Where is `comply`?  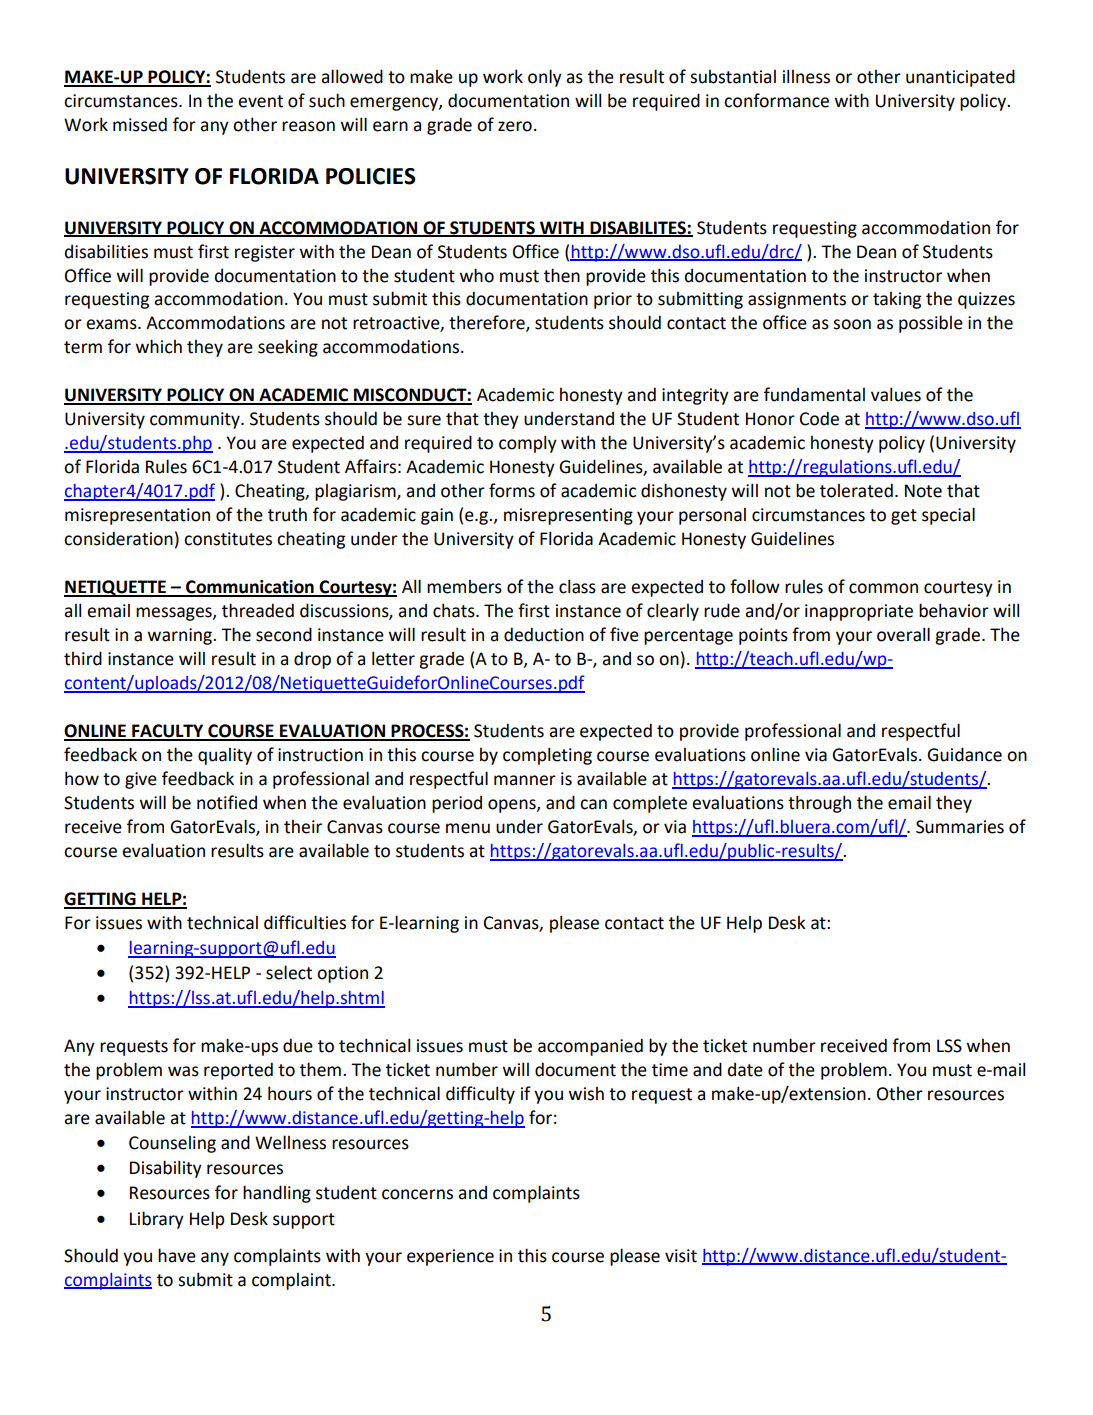
comply is located at coordinates (528, 444).
